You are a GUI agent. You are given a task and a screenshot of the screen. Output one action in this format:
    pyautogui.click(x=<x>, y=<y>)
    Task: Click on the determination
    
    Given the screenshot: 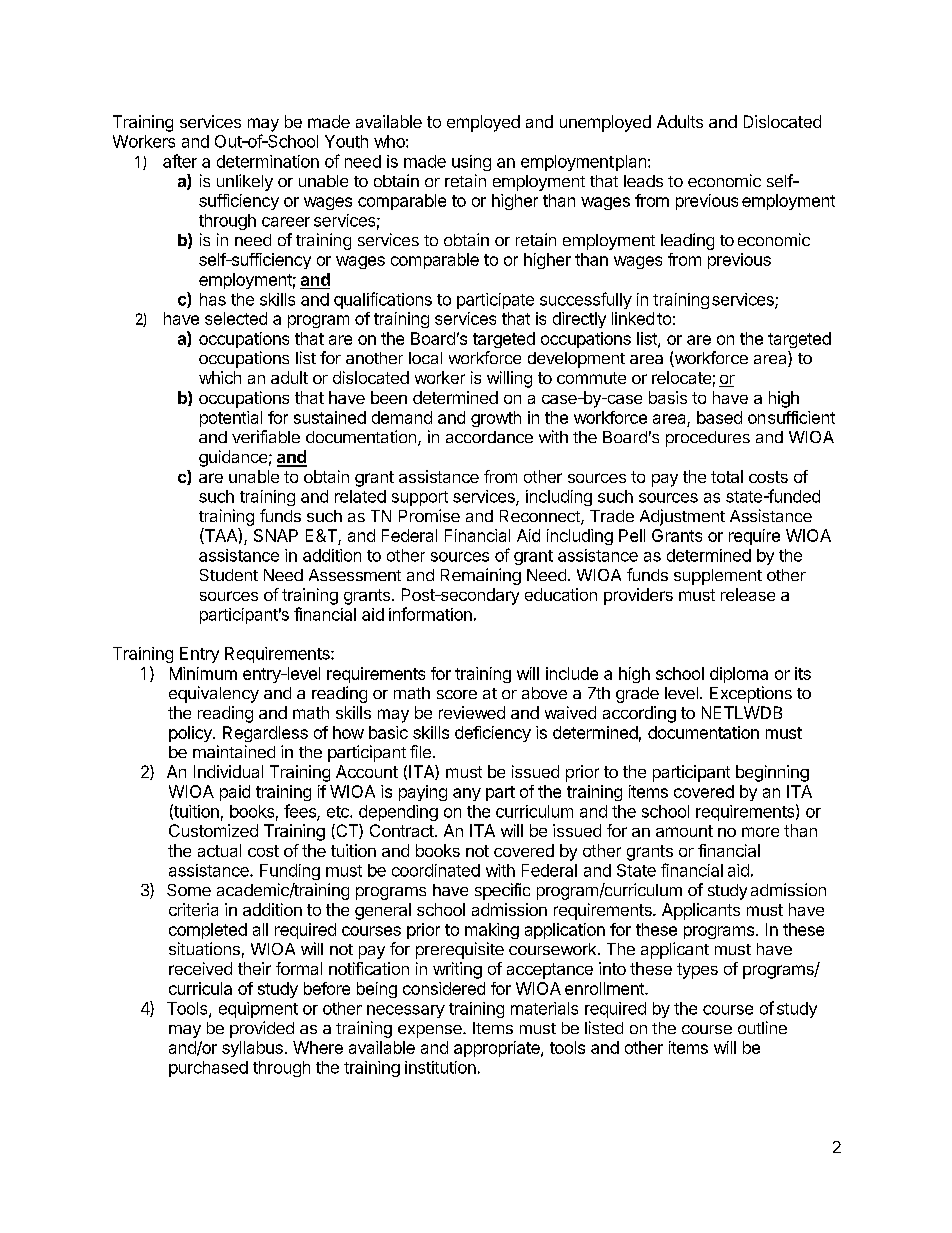 What is the action you would take?
    pyautogui.click(x=268, y=161)
